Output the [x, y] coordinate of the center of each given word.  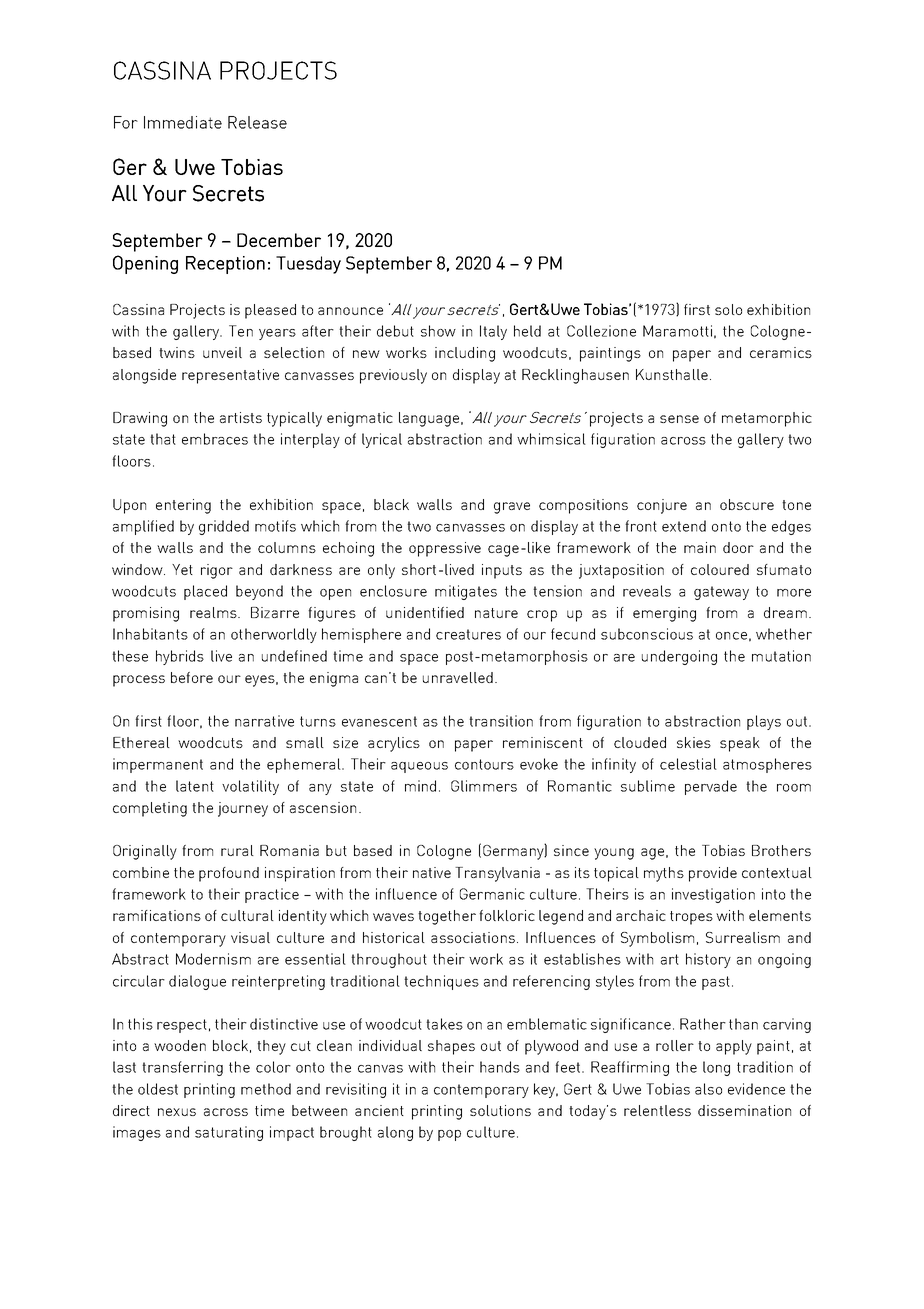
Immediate [183, 122]
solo [728, 309]
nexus [177, 1112]
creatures [468, 634]
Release [257, 122]
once [731, 636]
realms [214, 612]
